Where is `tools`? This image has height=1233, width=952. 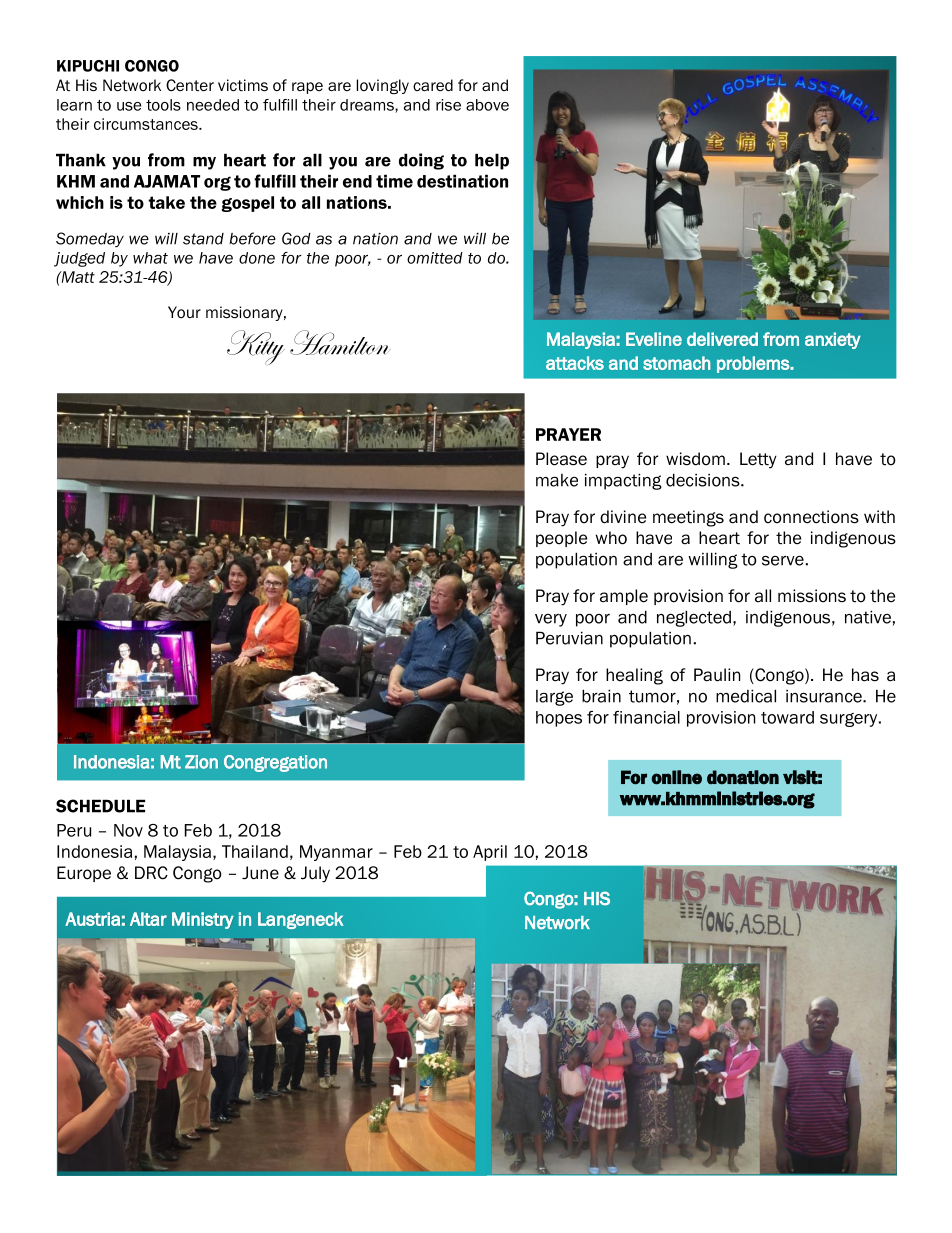
tools is located at coordinates (163, 105).
